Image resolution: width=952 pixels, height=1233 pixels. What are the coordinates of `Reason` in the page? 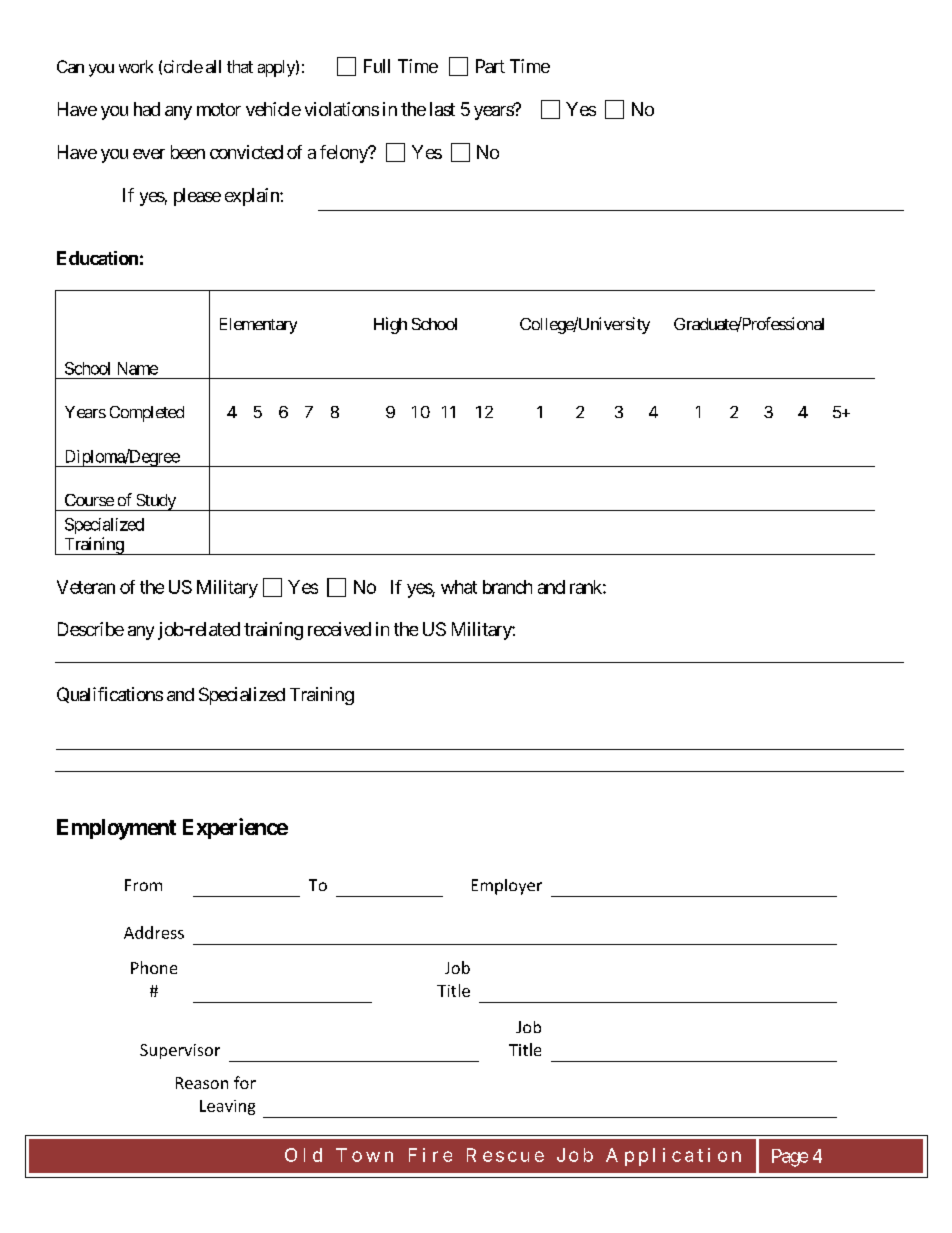 It's located at (202, 1083).
